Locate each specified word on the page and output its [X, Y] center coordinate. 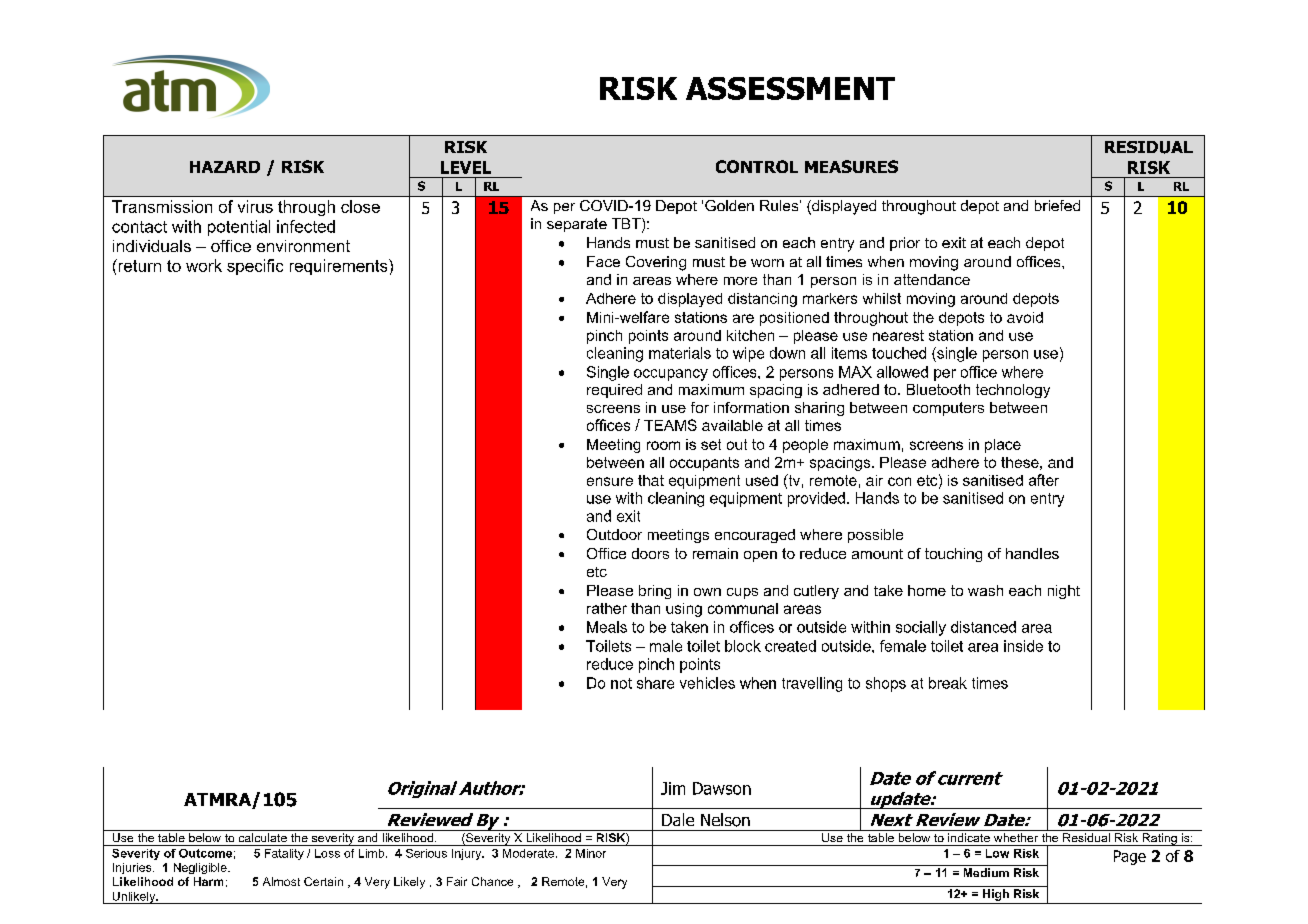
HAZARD [225, 167]
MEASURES [851, 166]
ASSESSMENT [790, 88]
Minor [591, 853]
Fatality [284, 854]
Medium [986, 872]
